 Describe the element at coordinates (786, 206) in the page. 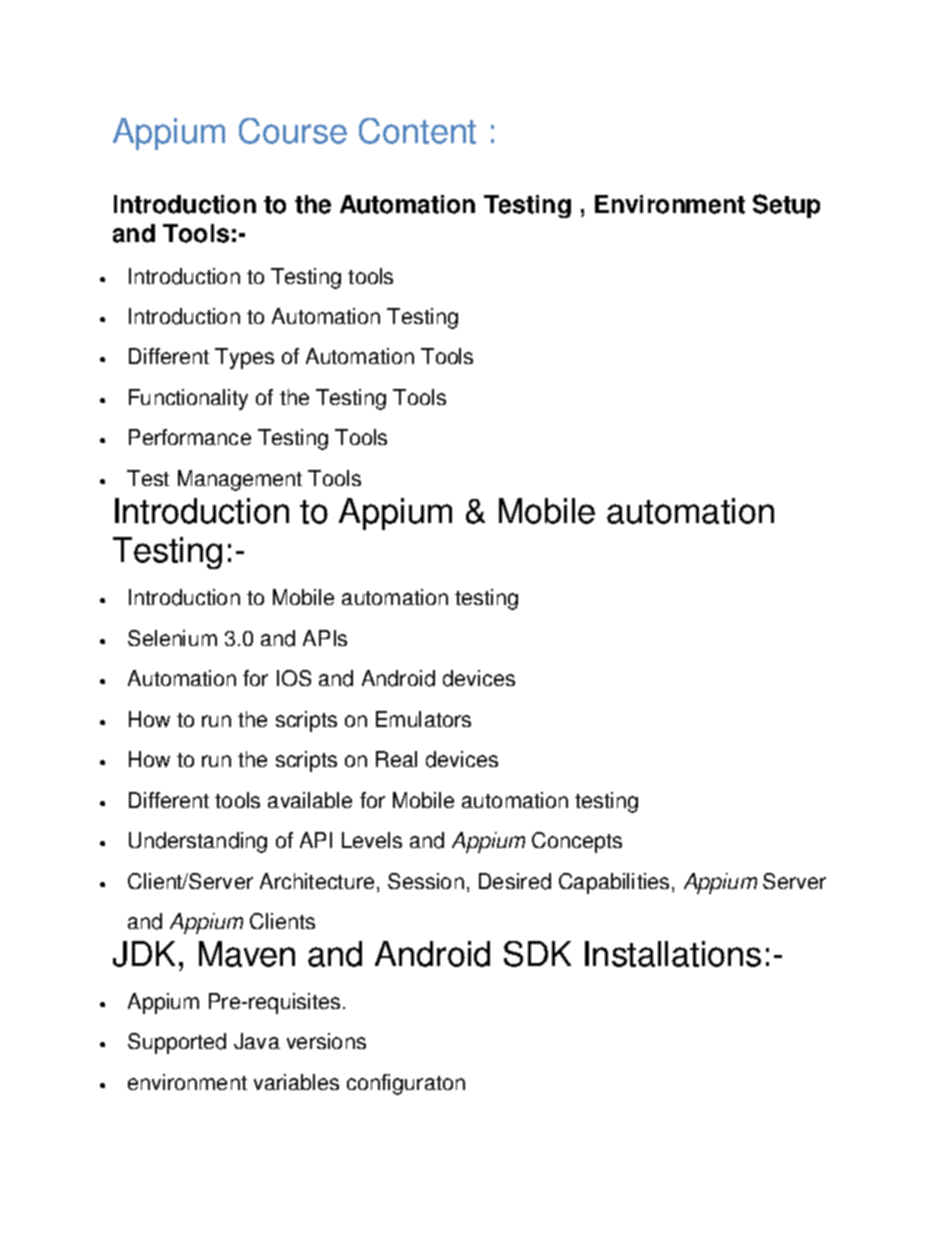

I see `Setup` at that location.
